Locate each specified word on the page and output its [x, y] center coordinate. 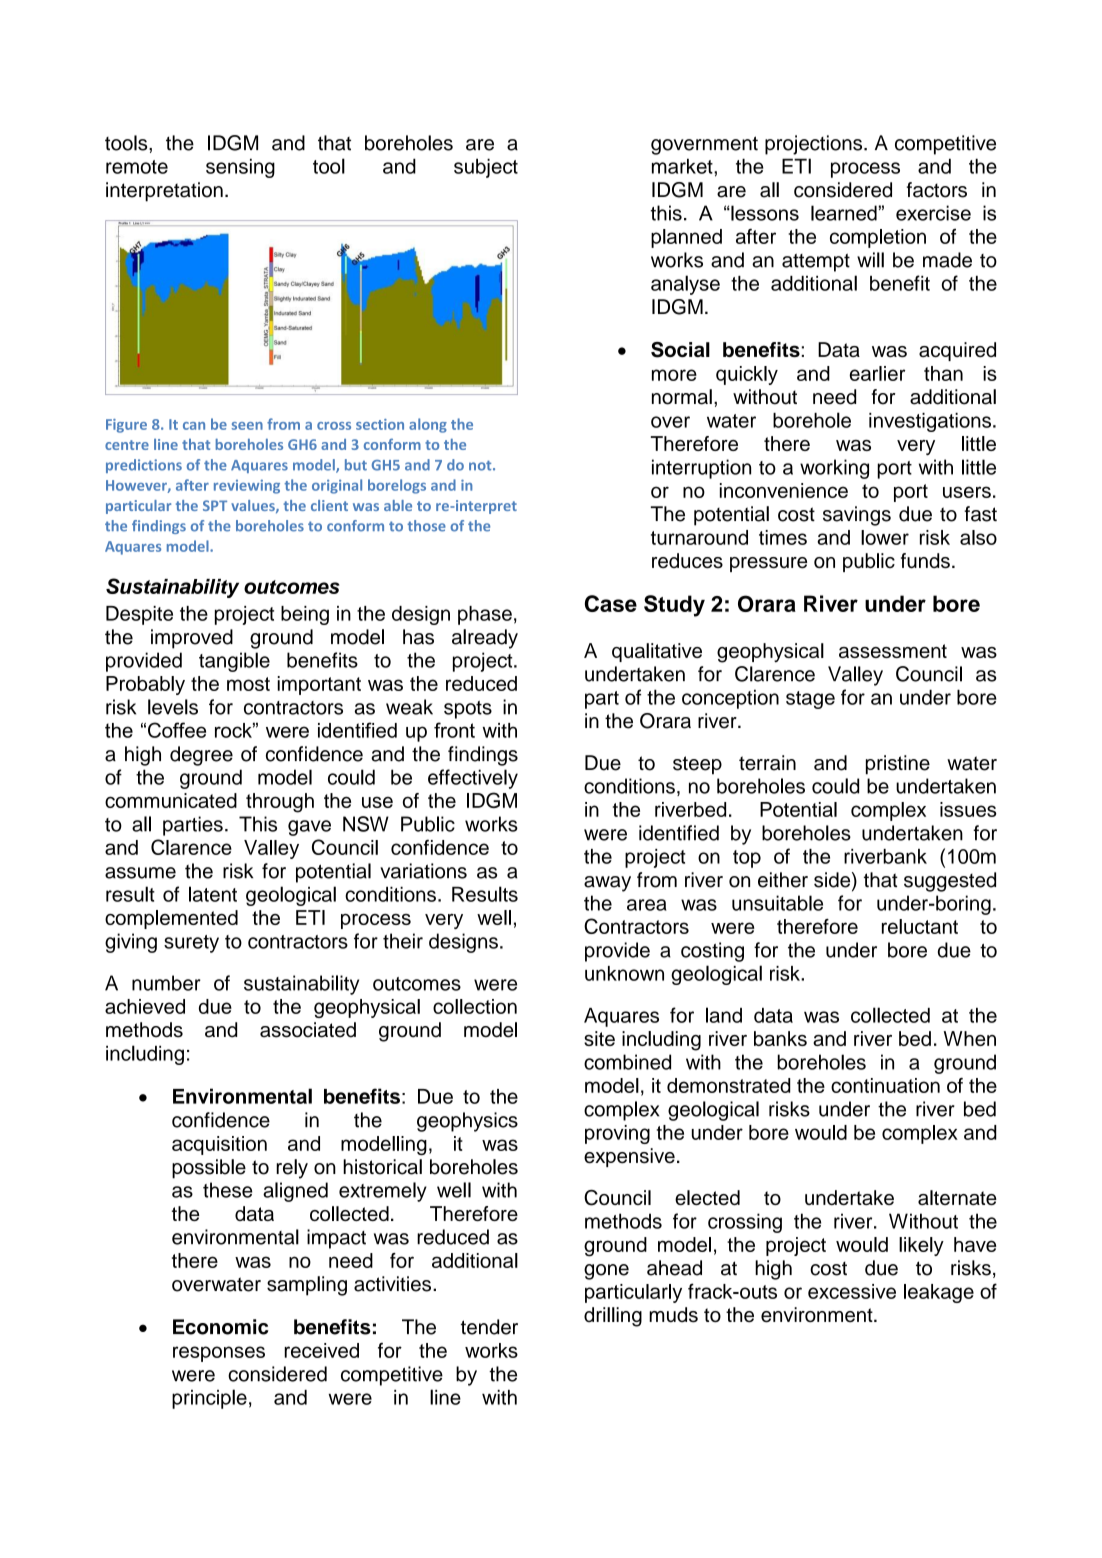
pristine [898, 765]
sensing [240, 168]
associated [308, 1030]
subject [486, 168]
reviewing [247, 487]
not [481, 465]
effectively [473, 779]
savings [857, 516]
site [599, 1038]
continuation [885, 1085]
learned [844, 213]
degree [201, 756]
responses [219, 1354]
